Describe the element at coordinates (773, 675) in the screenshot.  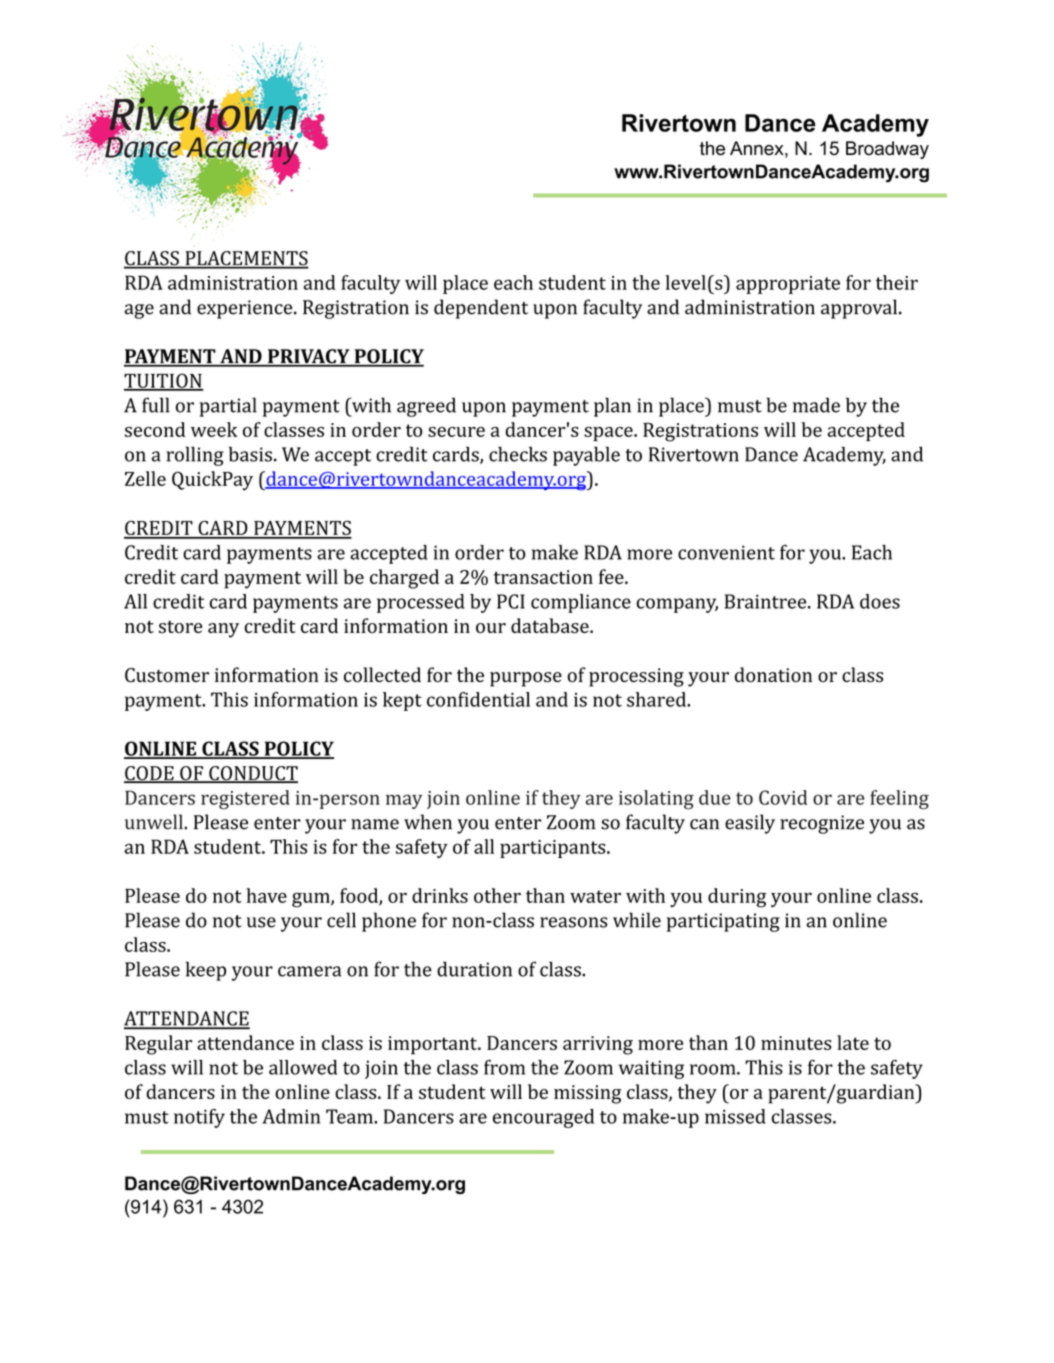
I see `donation` at that location.
